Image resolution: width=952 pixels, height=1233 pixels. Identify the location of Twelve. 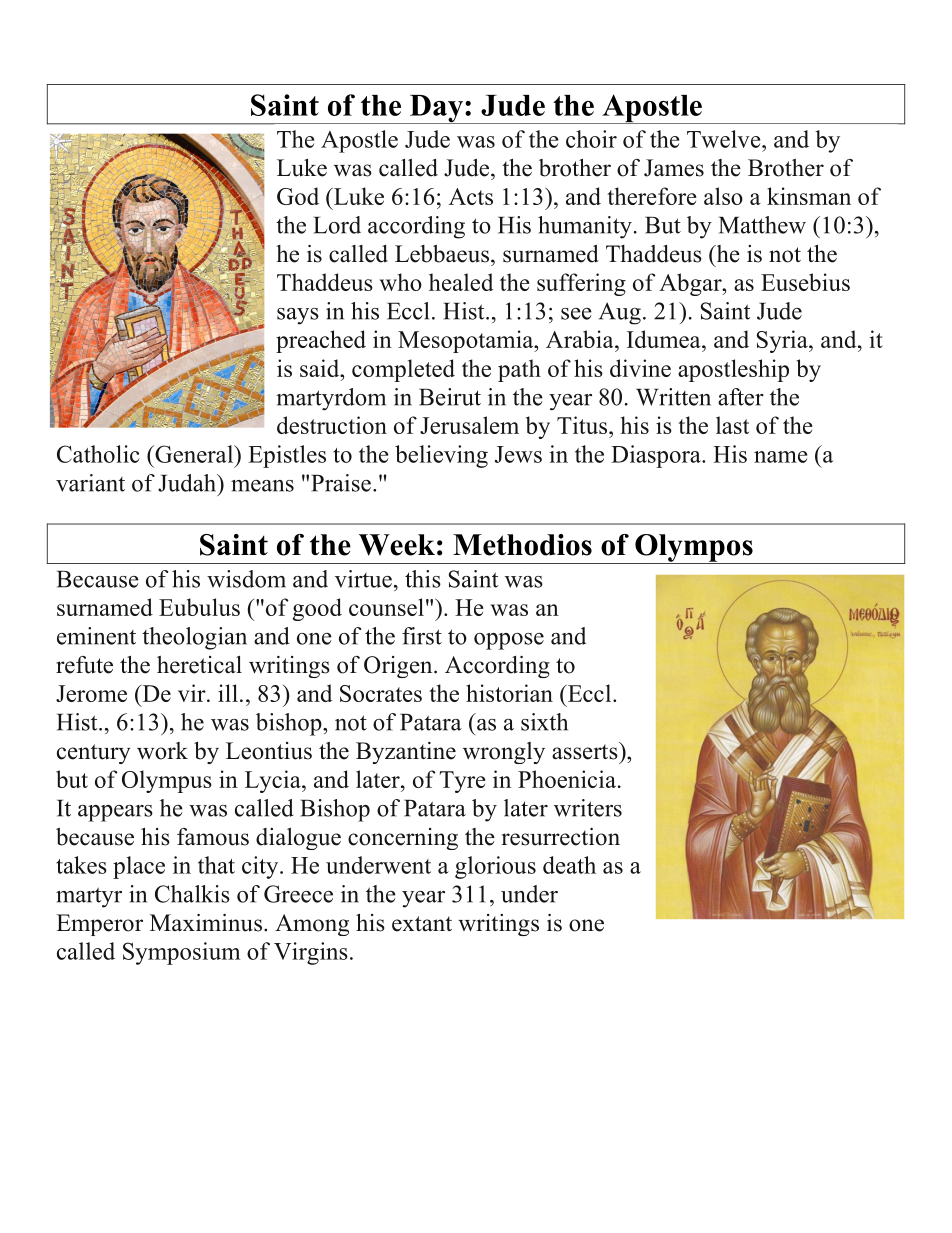
(725, 139).
